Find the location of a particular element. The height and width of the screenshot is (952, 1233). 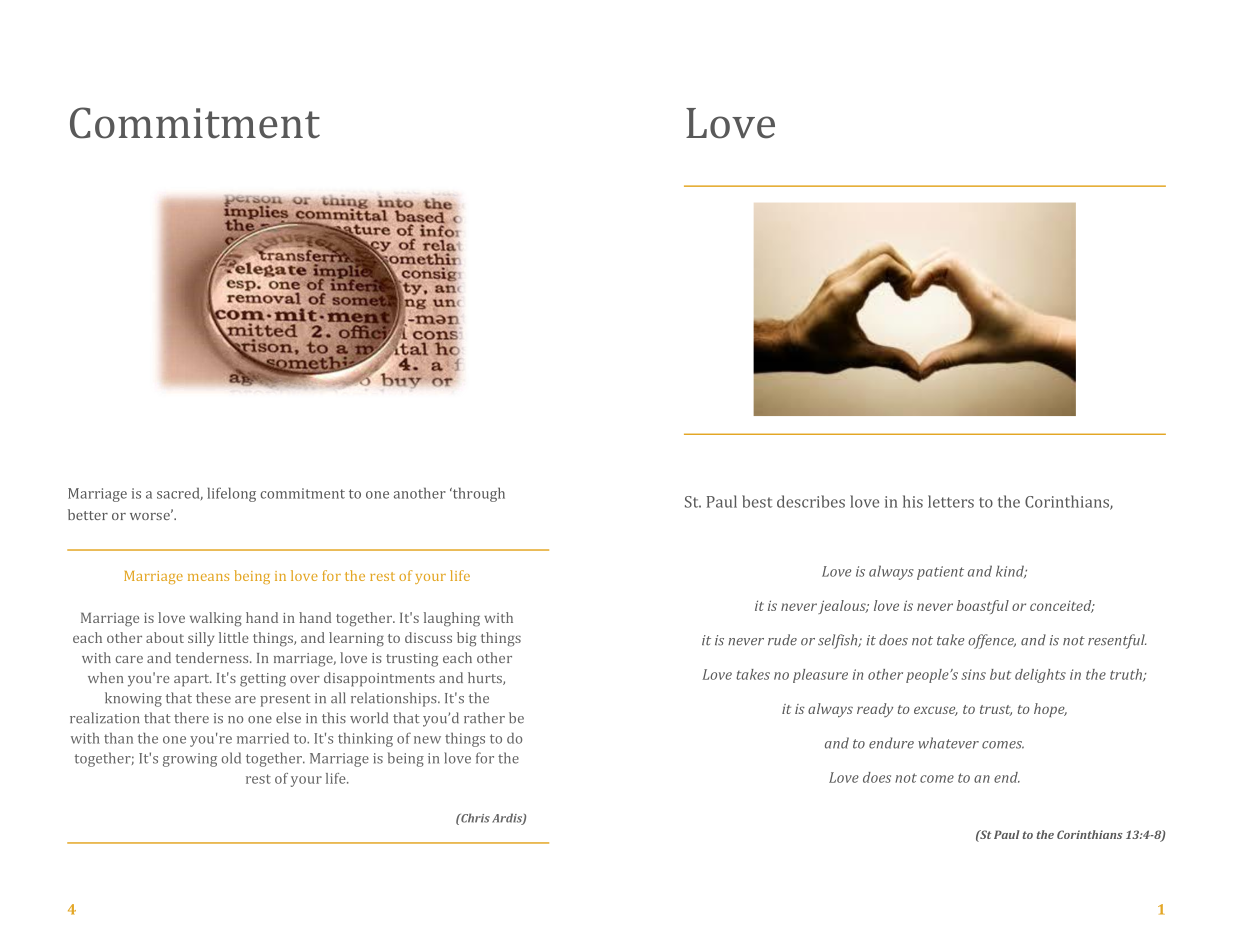

these is located at coordinates (213, 698).
